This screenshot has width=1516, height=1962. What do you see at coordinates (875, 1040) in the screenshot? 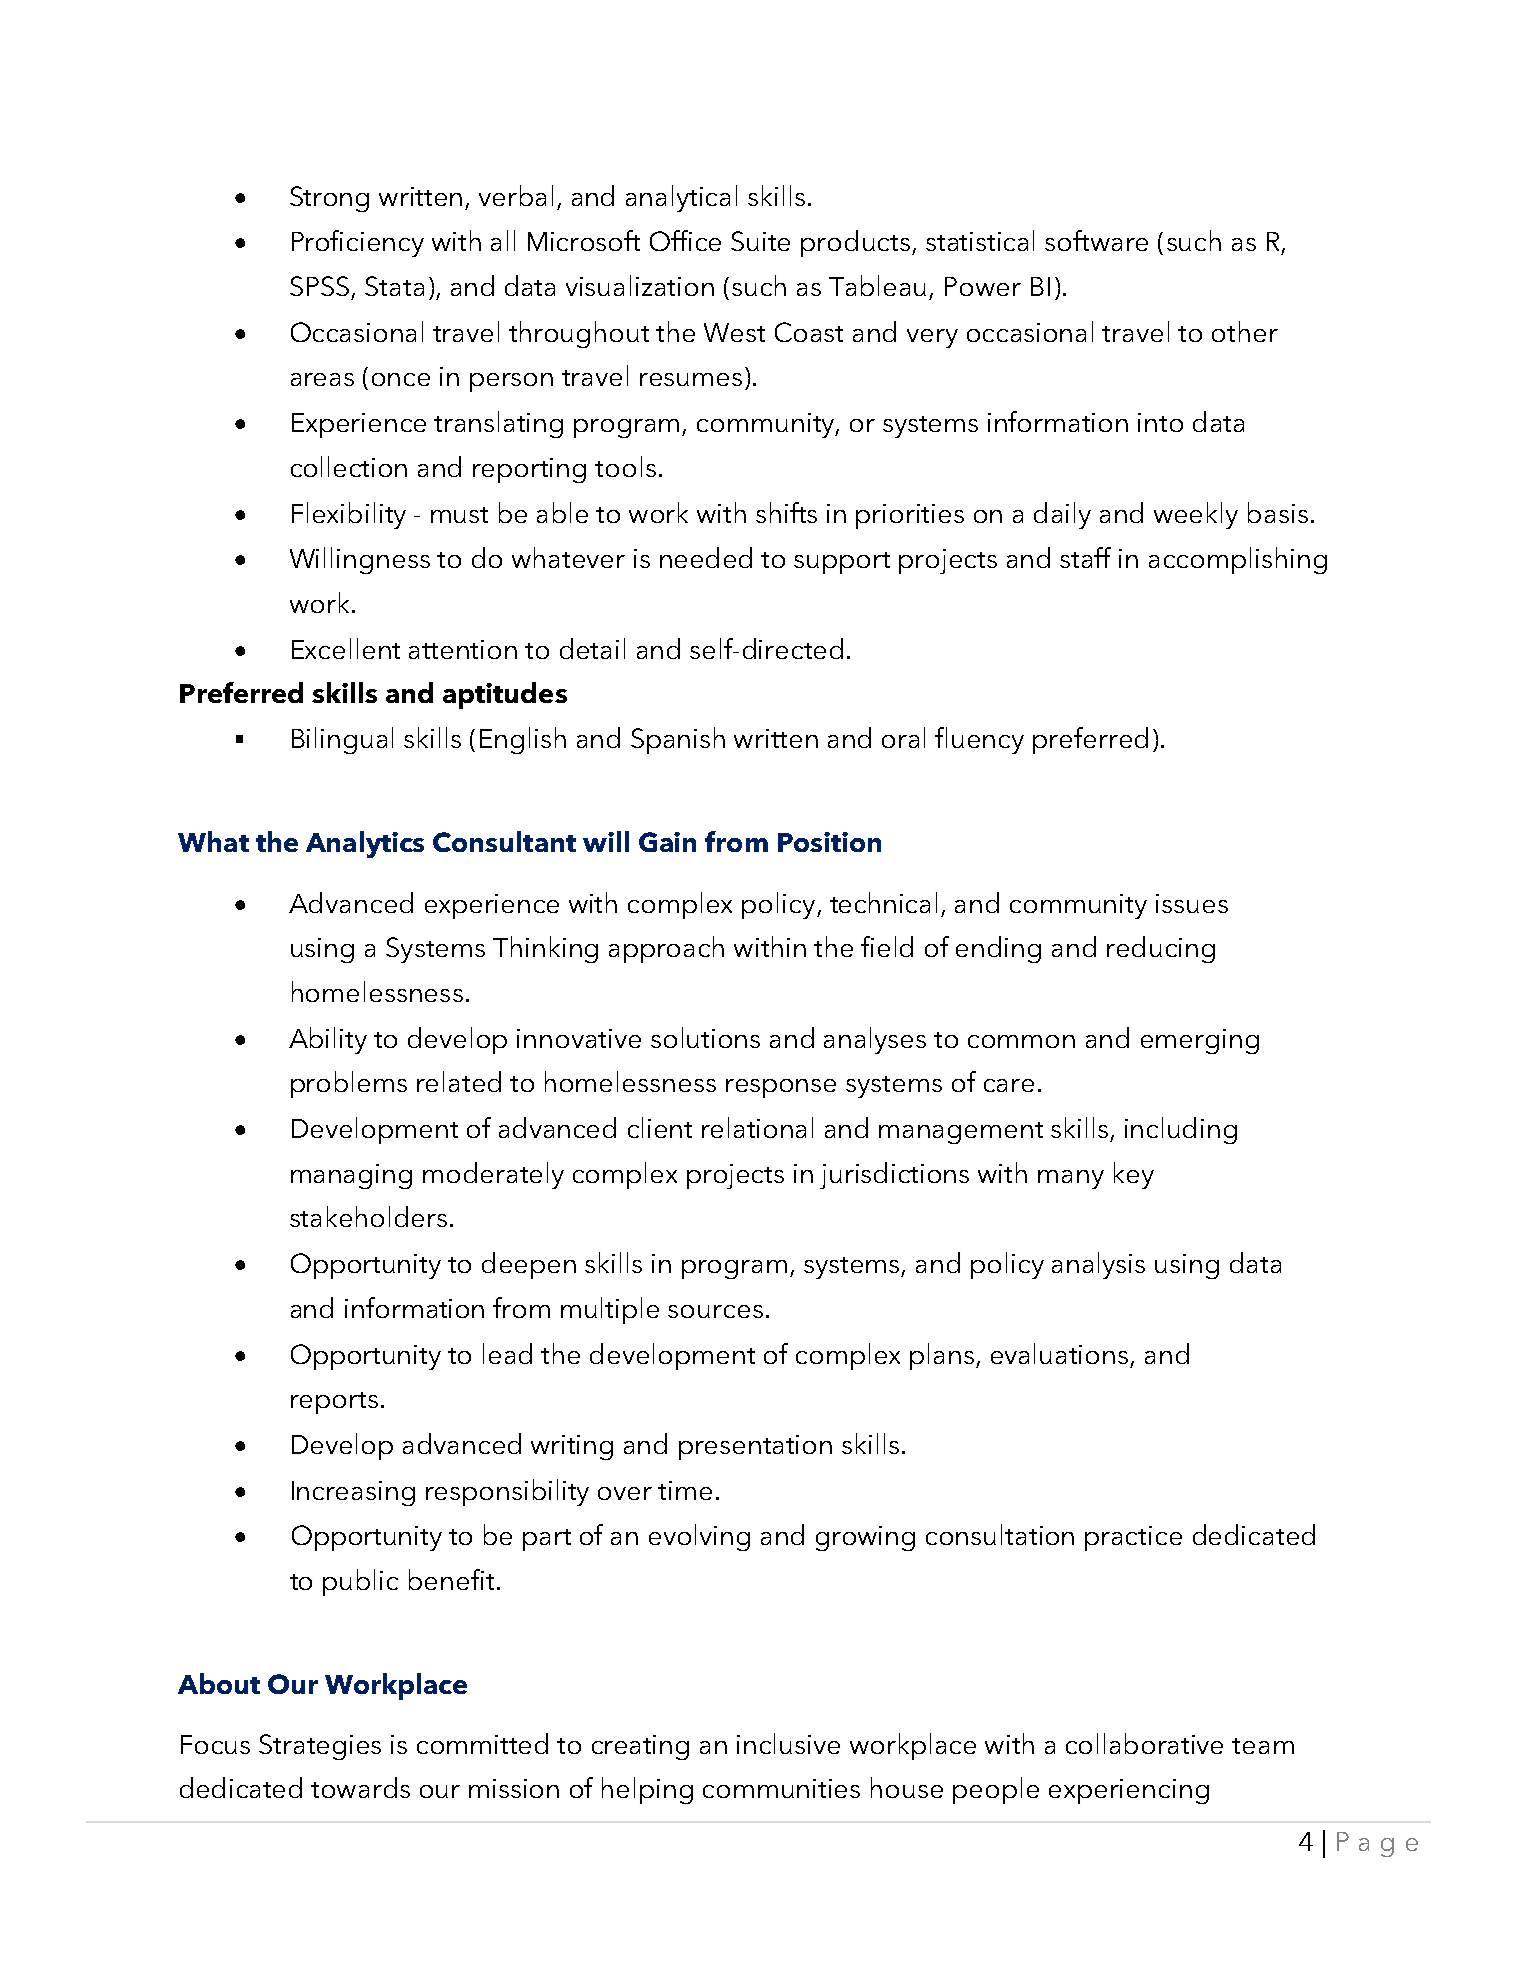
I see `analyses` at bounding box center [875, 1040].
